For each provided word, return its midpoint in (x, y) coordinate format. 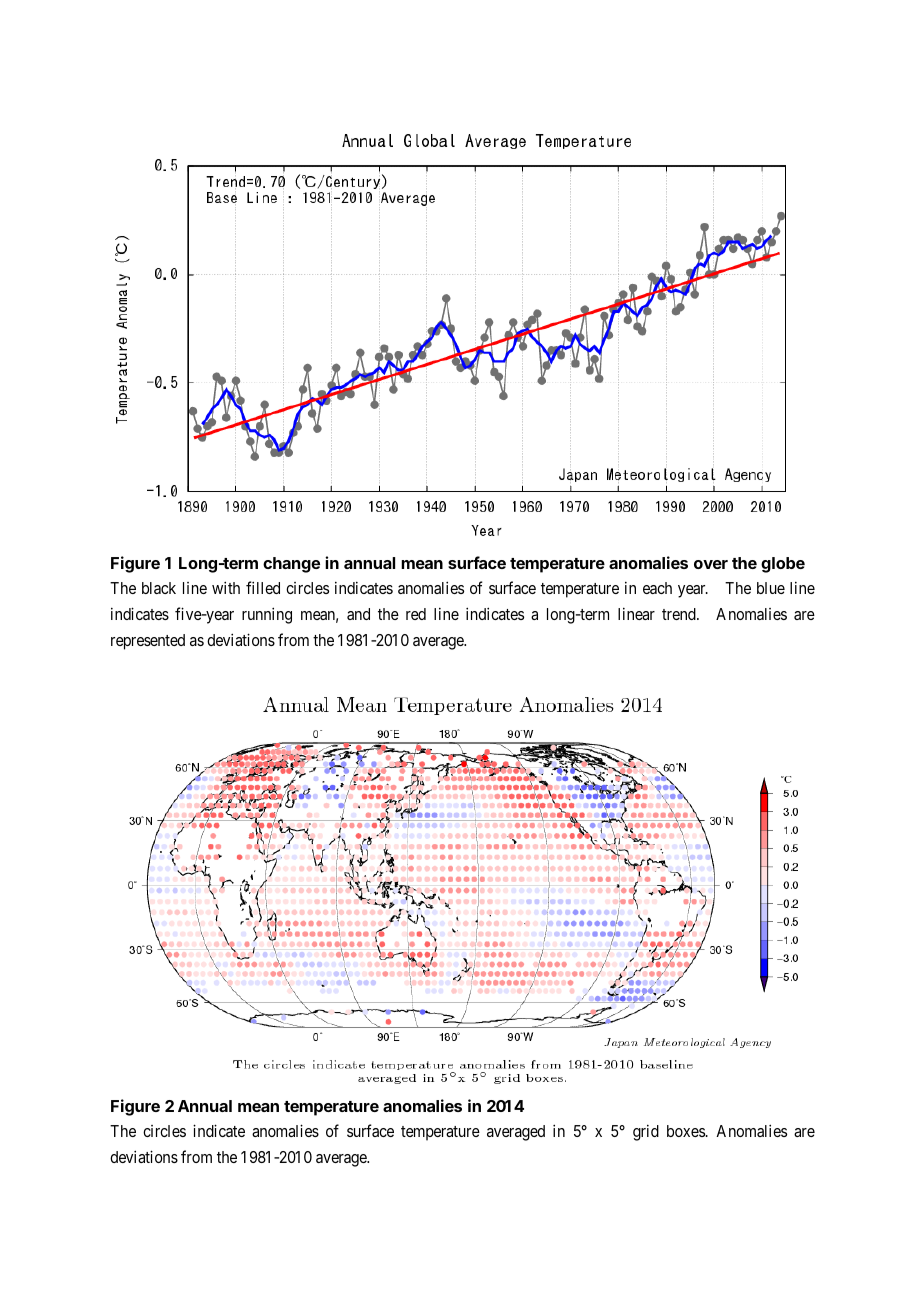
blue (771, 588)
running (267, 615)
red (416, 614)
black (159, 588)
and (358, 614)
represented (148, 642)
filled (263, 587)
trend (680, 614)
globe (783, 565)
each (657, 588)
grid (646, 1132)
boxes (686, 1131)
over (711, 564)
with (226, 587)
